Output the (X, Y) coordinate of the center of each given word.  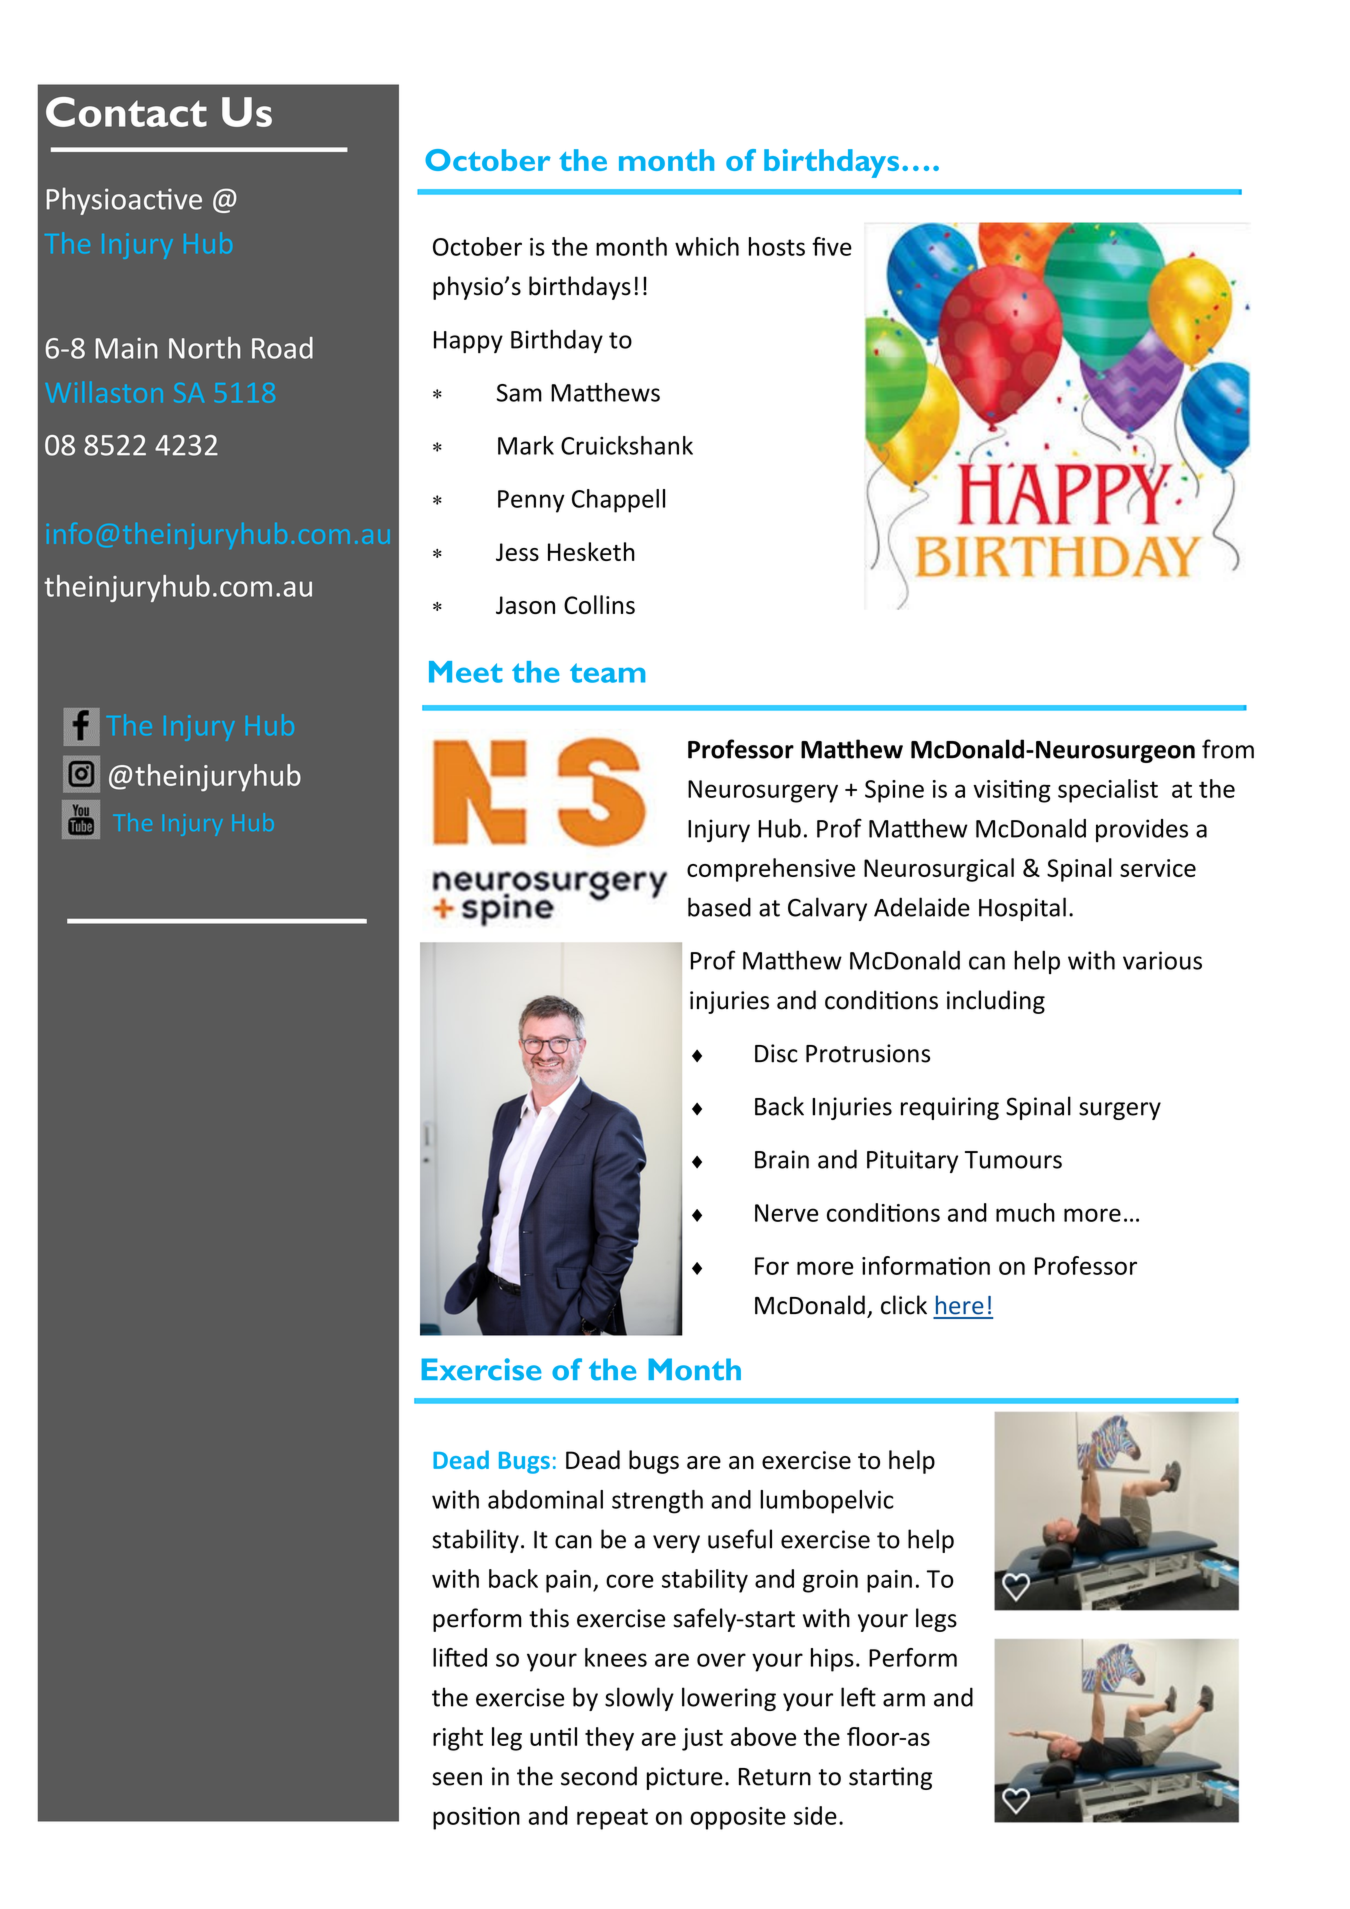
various (1162, 960)
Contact (126, 112)
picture (685, 1778)
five (832, 246)
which (707, 246)
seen (457, 1779)
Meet (466, 672)
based (719, 907)
